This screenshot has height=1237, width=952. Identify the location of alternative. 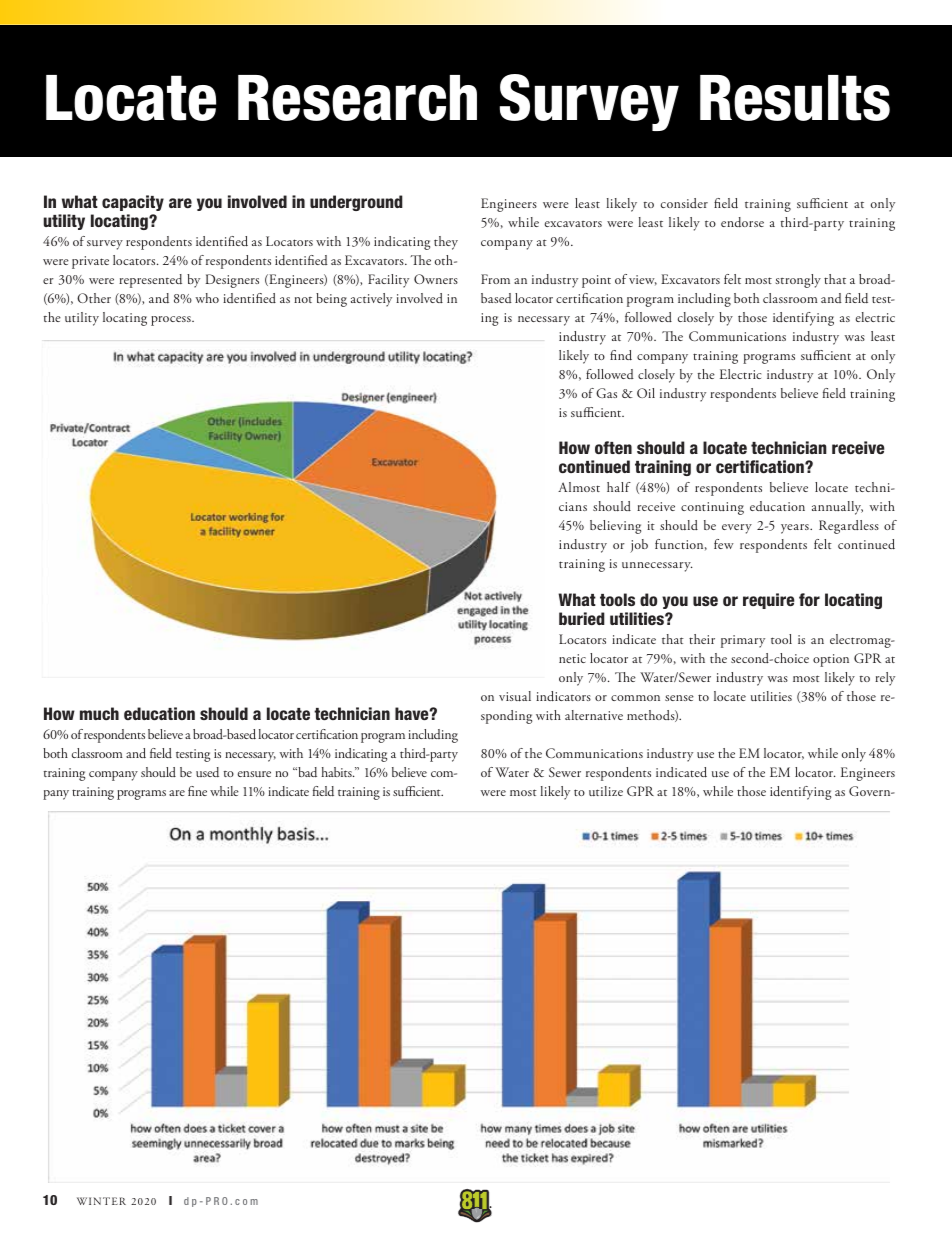
(594, 715).
